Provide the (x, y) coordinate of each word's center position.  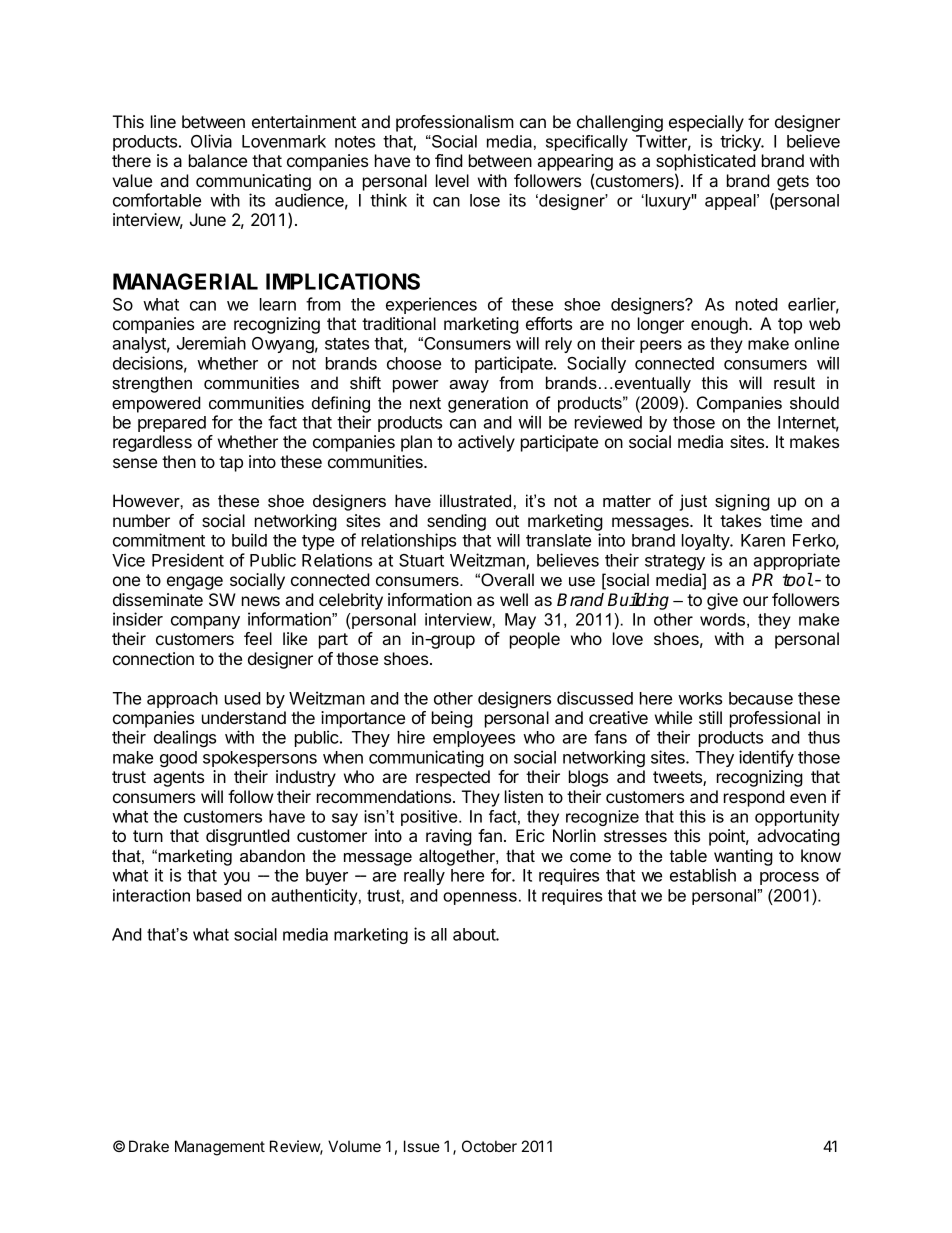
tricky (741, 142)
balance (218, 160)
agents (179, 779)
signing (742, 502)
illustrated (475, 500)
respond (754, 798)
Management (220, 1148)
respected (453, 778)
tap (231, 464)
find (449, 160)
